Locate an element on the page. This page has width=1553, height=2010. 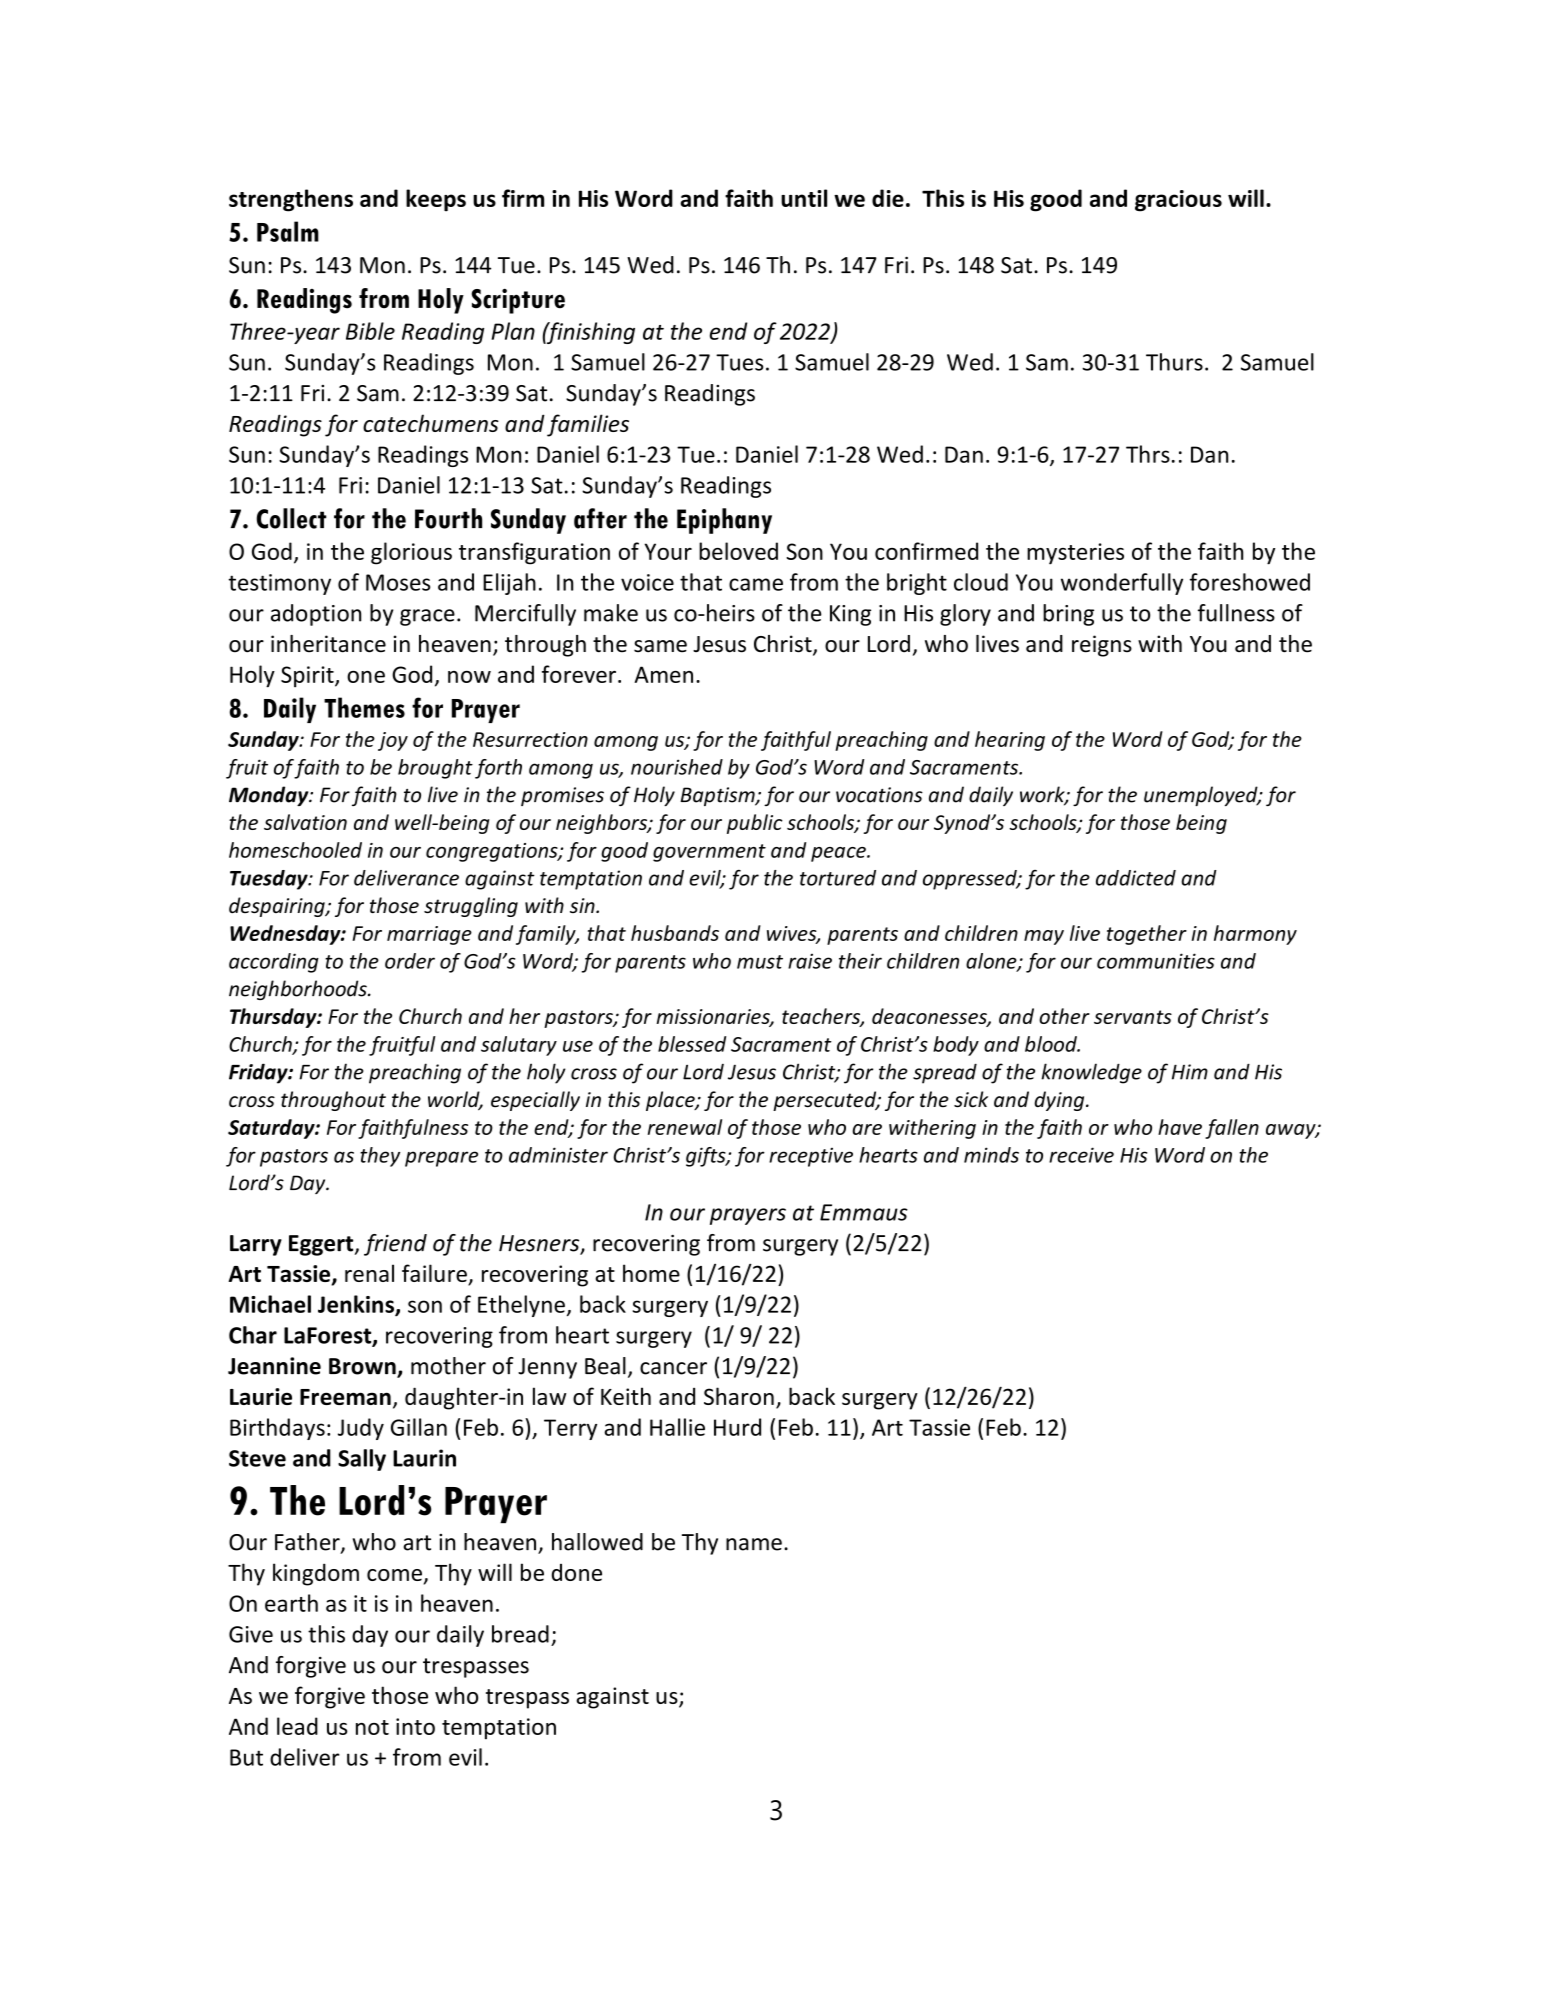
until is located at coordinates (804, 198).
